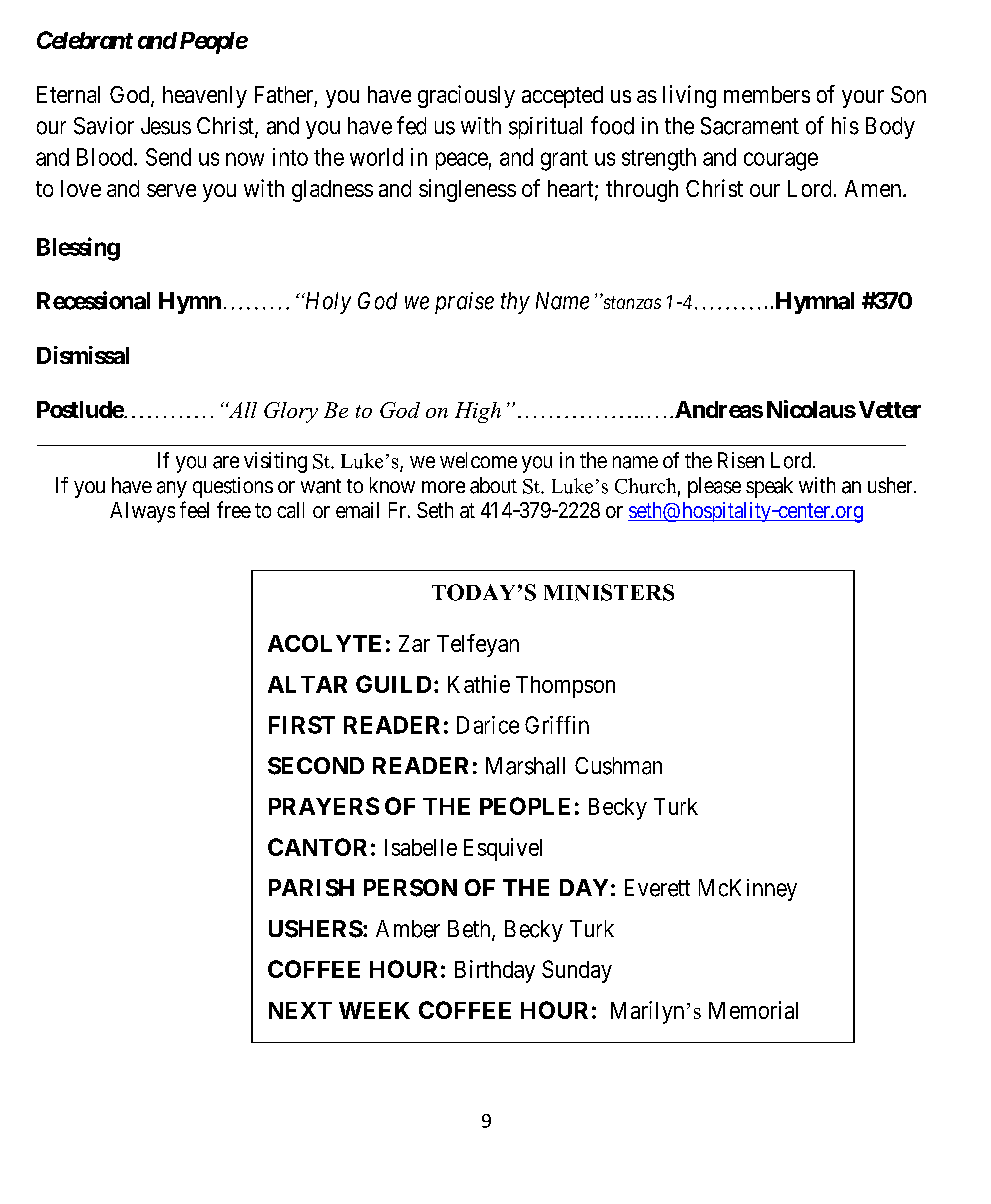 This document has width=991, height=1204. What do you see at coordinates (557, 725) in the document?
I see `Griffin` at bounding box center [557, 725].
